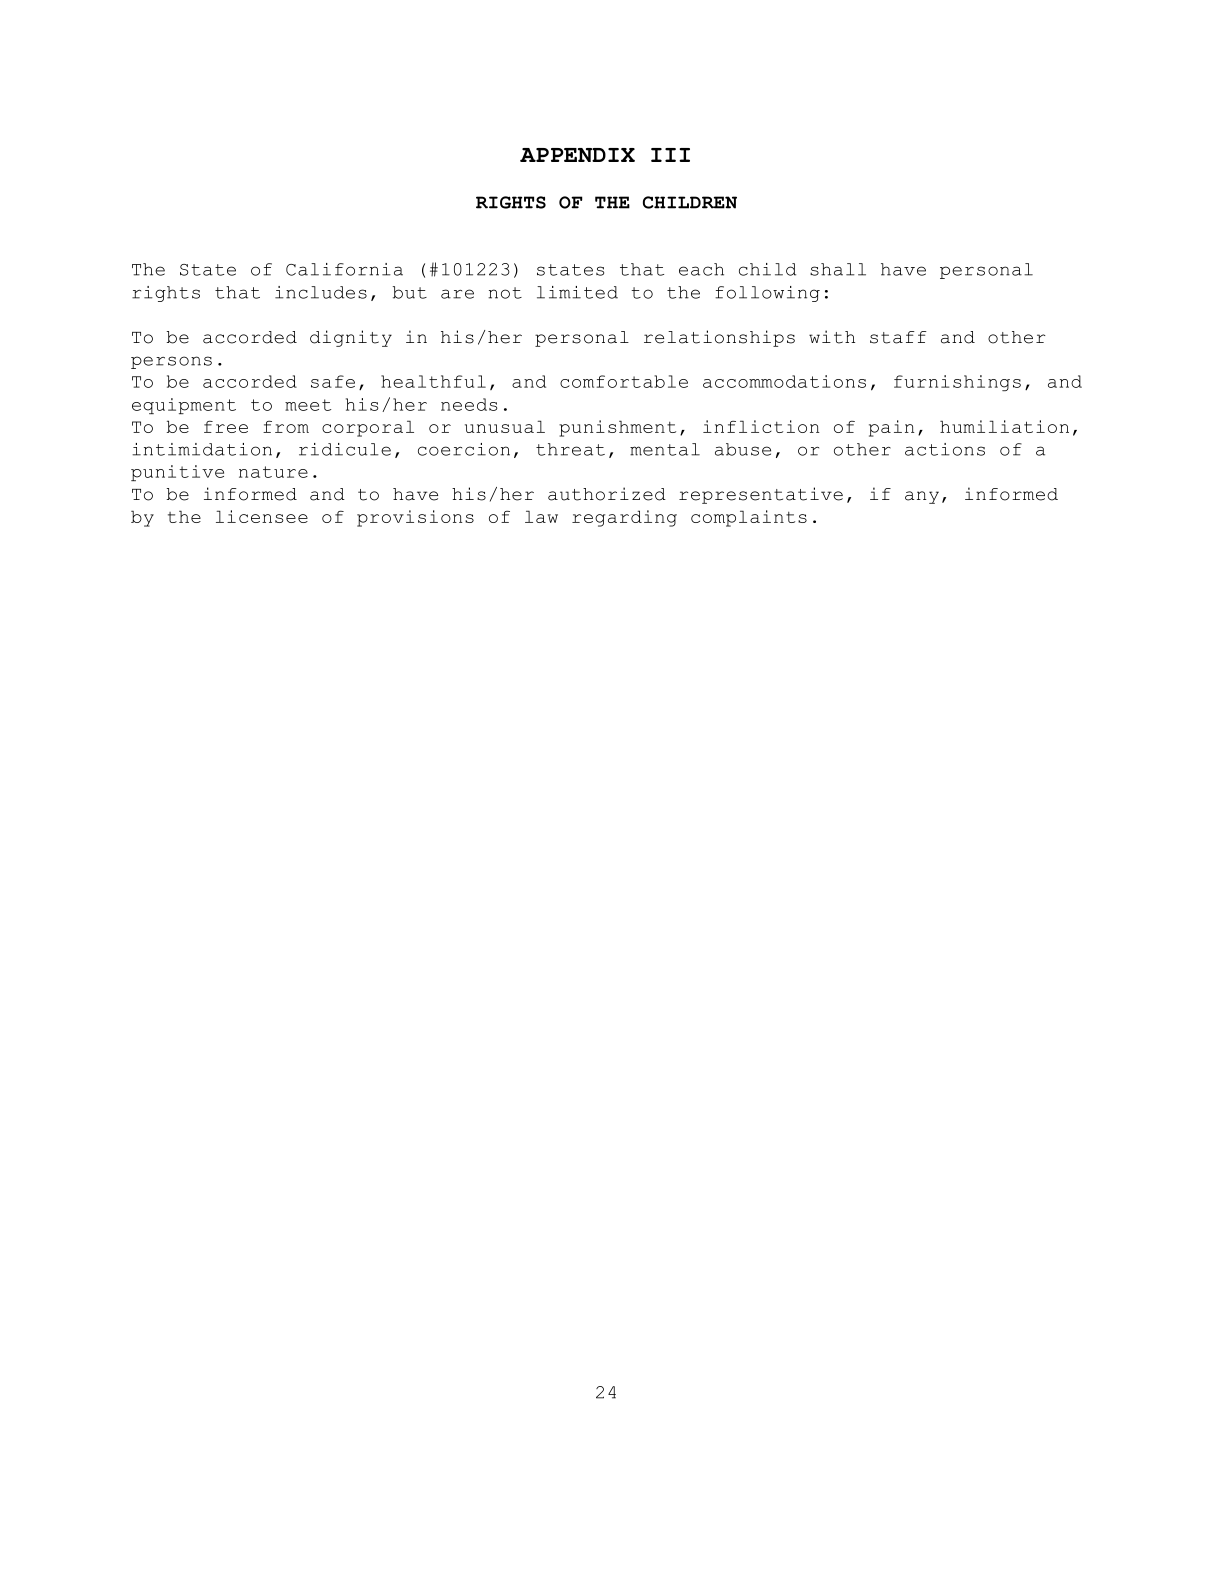 The width and height of the screenshot is (1213, 1570). Describe the element at coordinates (838, 269) in the screenshot. I see `shall` at that location.
